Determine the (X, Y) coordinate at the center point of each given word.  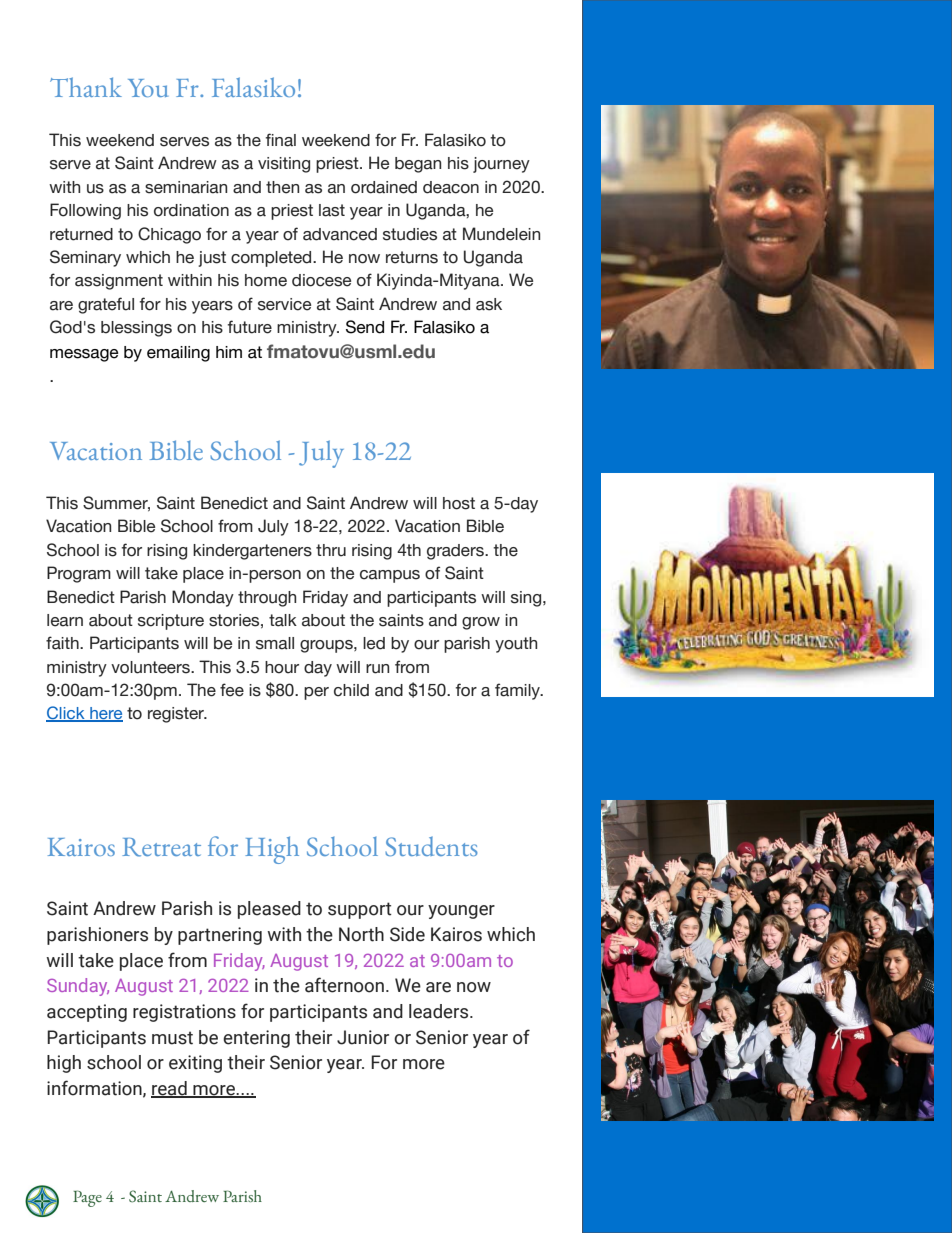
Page (87, 1198)
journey (501, 165)
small (275, 643)
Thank (86, 87)
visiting (284, 165)
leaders (440, 1011)
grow (481, 623)
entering (256, 1039)
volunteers (151, 667)
